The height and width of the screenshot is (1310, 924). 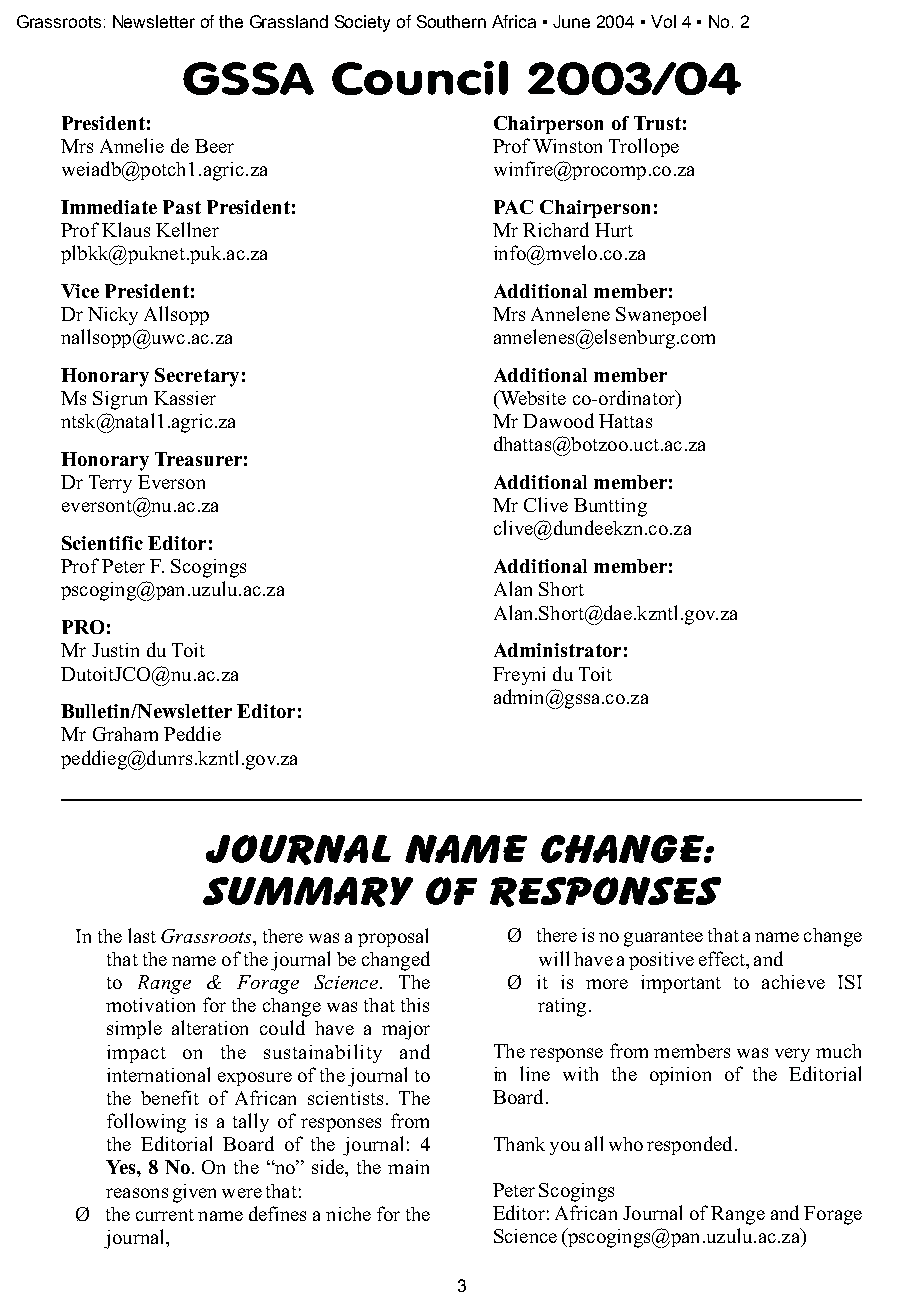 What do you see at coordinates (451, 21) in the screenshot?
I see `Southern` at bounding box center [451, 21].
